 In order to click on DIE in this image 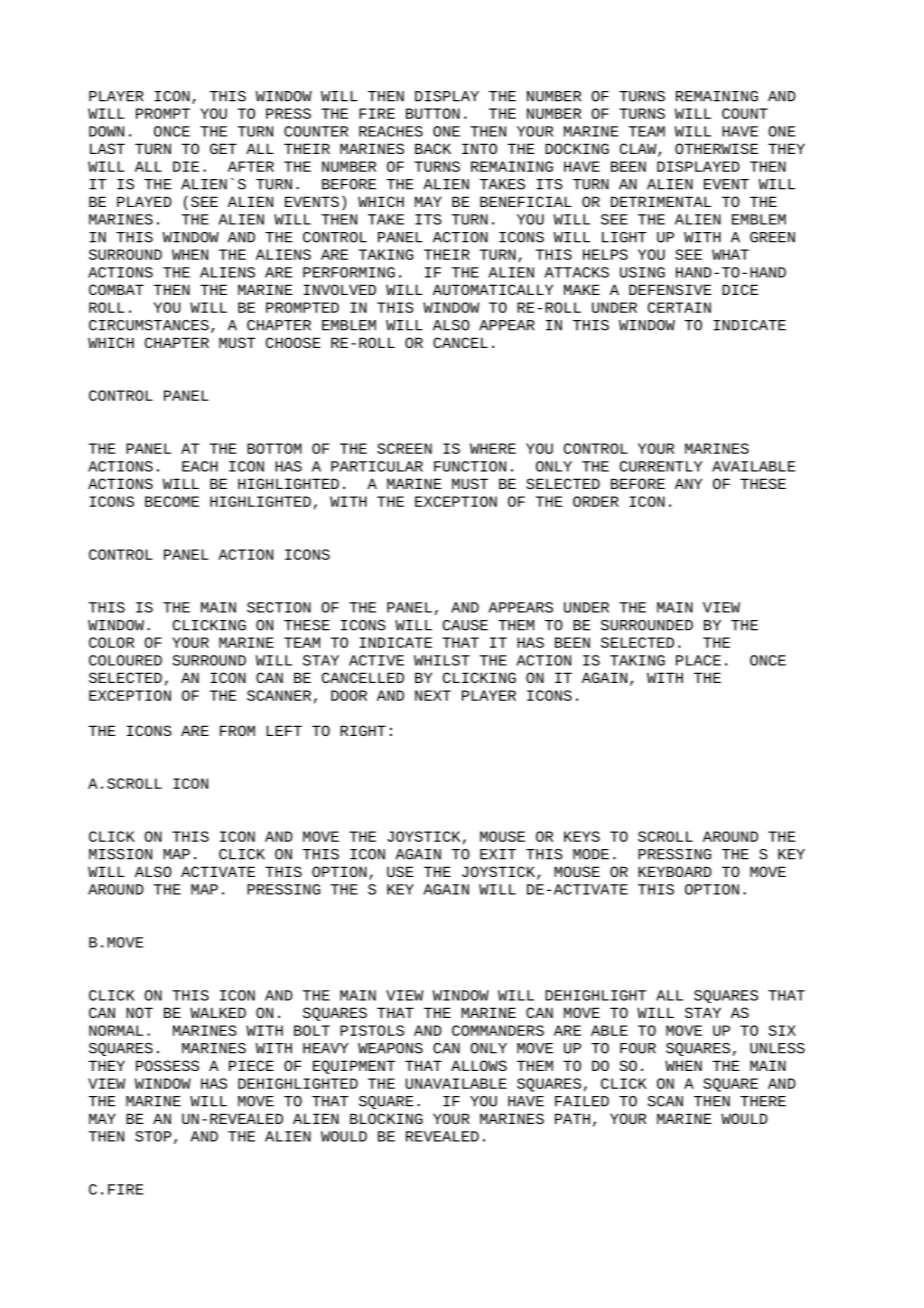, I will do `click(186, 166)`.
